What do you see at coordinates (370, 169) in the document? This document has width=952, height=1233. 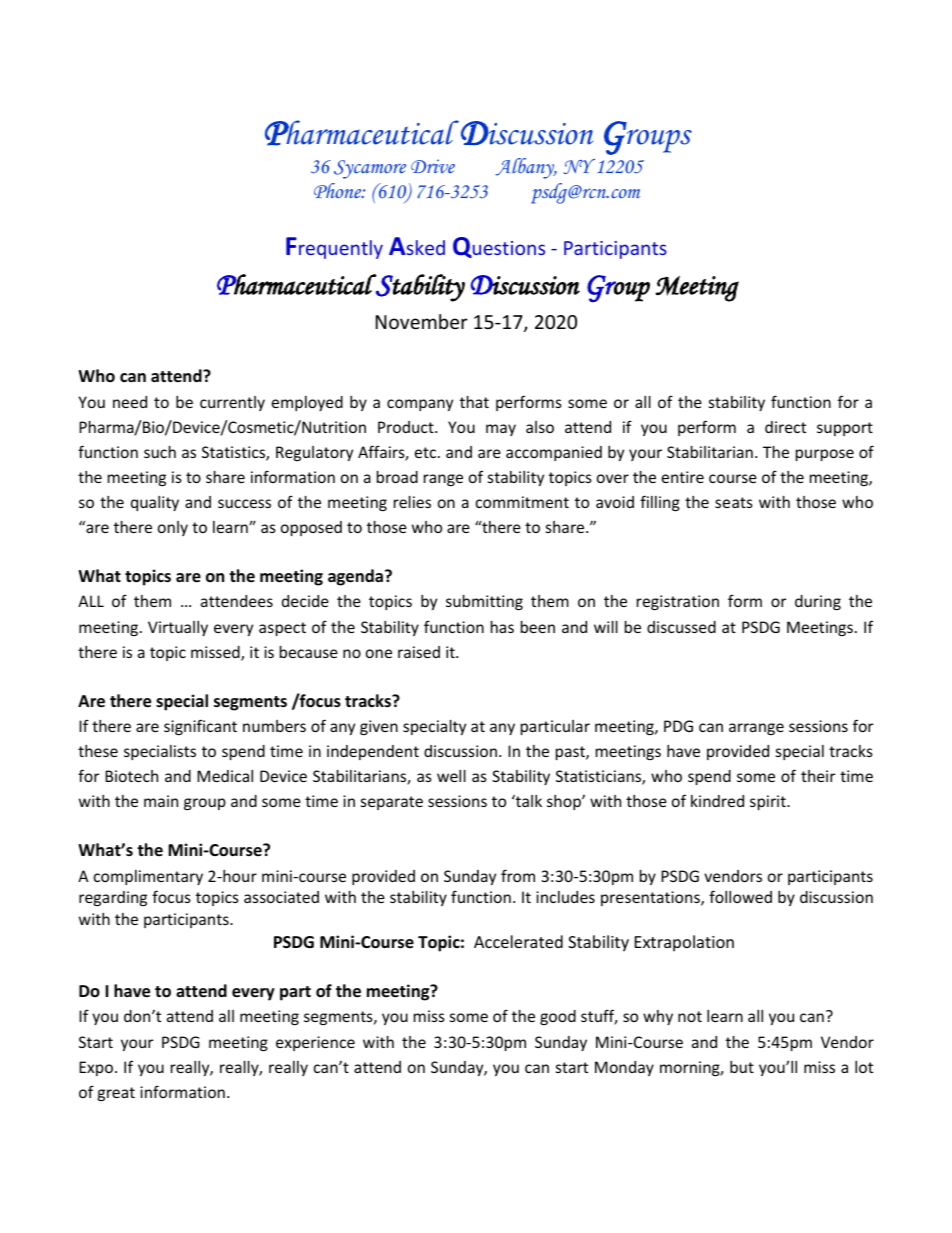 I see `Sycamore` at bounding box center [370, 169].
